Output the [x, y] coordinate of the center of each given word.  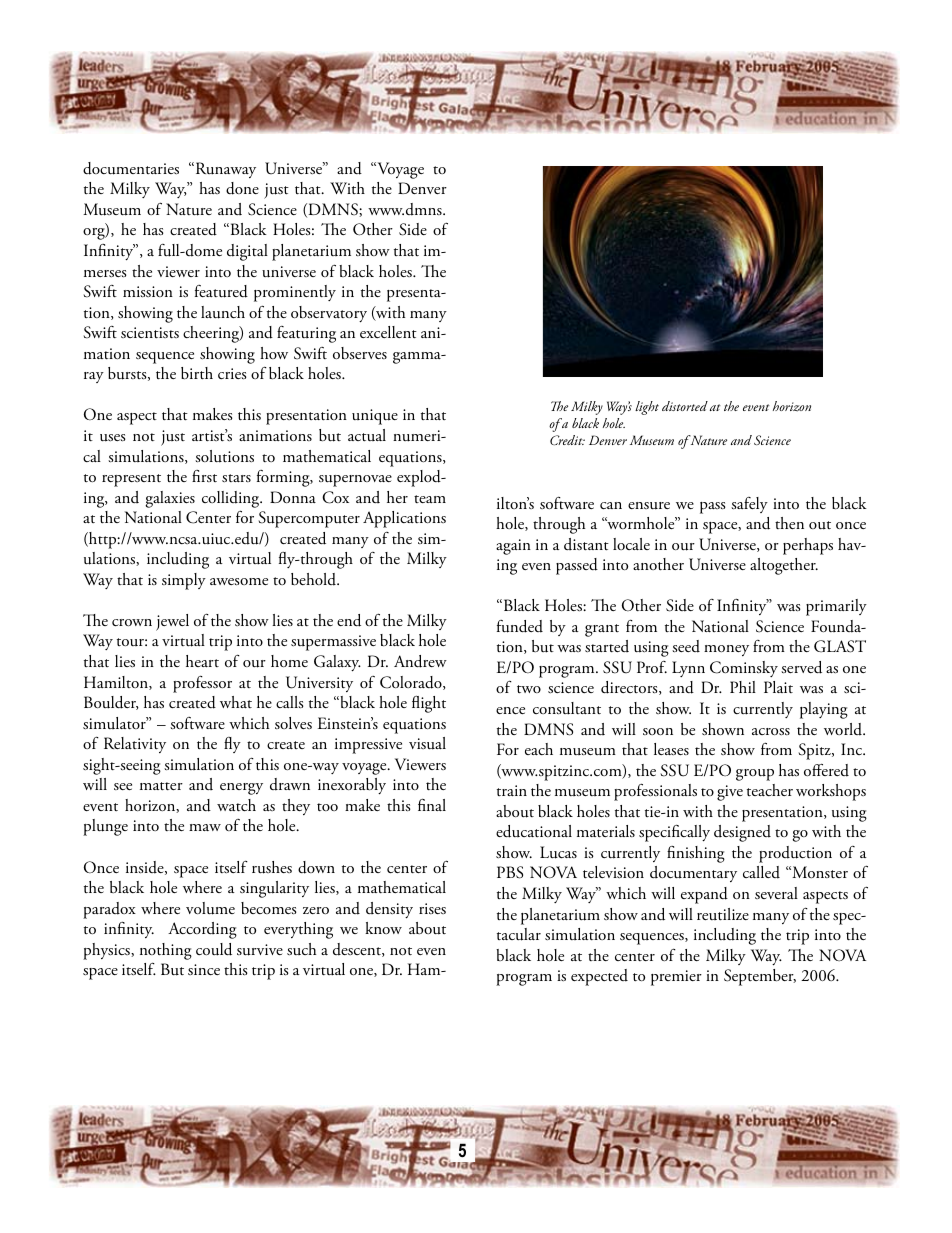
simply [184, 581]
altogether [784, 566]
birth [197, 373]
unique [375, 417]
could [214, 949]
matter [161, 786]
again [513, 547]
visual [427, 743]
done [242, 188]
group [755, 775]
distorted [685, 406]
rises [432, 908]
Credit [567, 440]
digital [247, 252]
